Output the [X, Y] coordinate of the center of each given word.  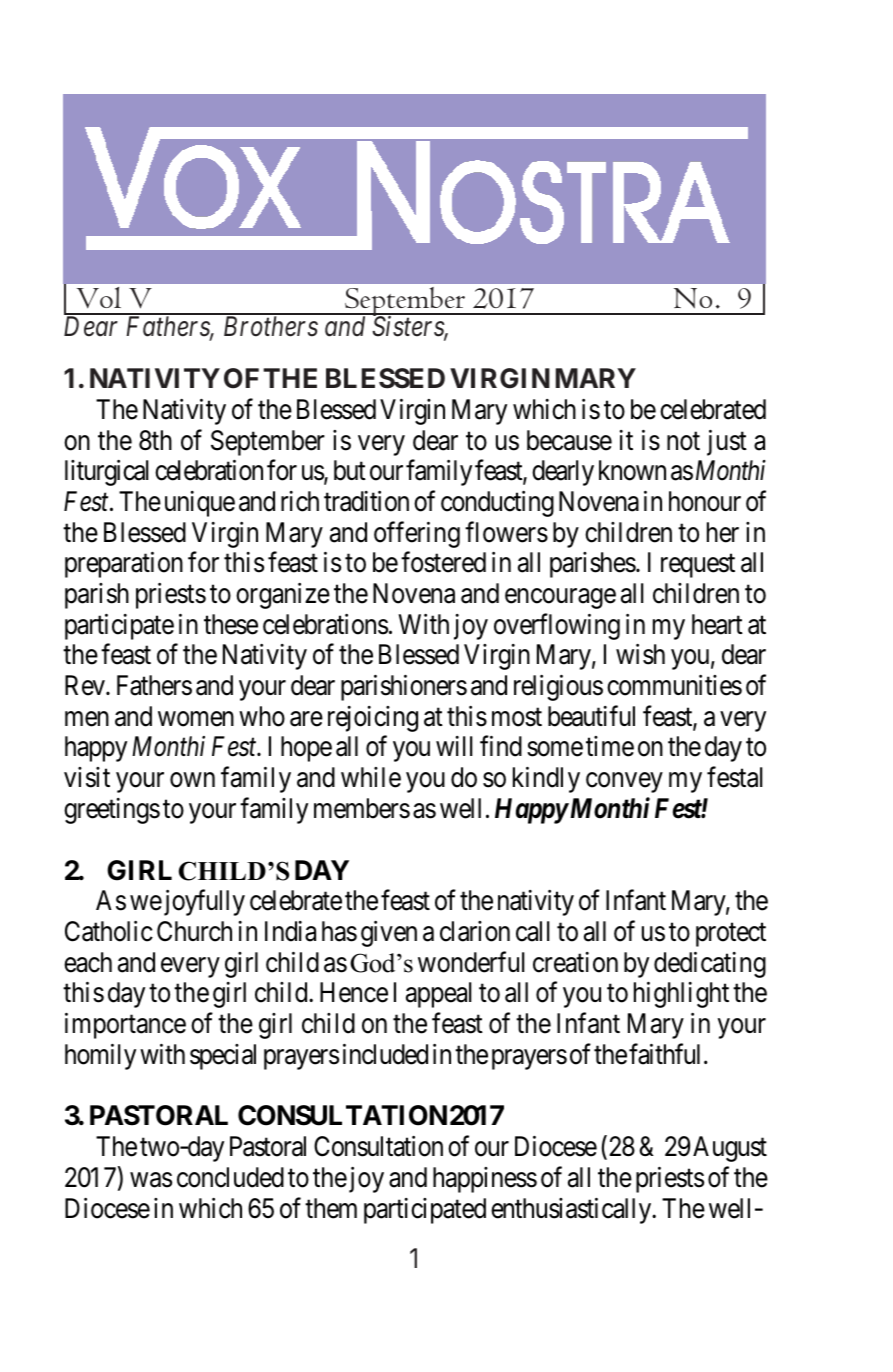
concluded [230, 1177]
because [569, 440]
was [151, 1180]
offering [417, 534]
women [196, 719]
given [389, 934]
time [610, 746]
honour [705, 501]
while [371, 777]
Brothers [271, 326]
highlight [681, 995]
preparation [124, 565]
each [88, 962]
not [683, 441]
